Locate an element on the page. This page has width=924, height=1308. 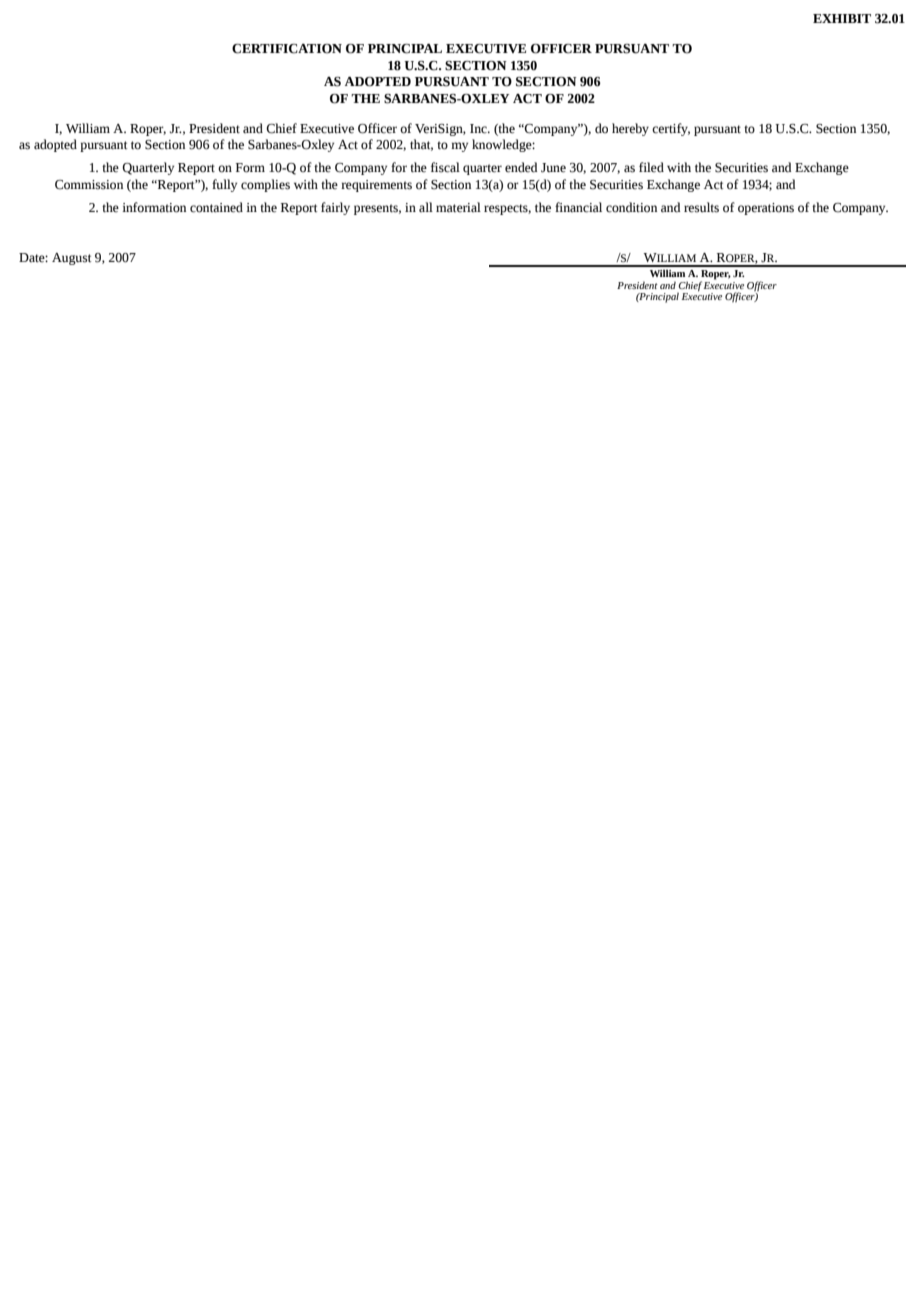
CERTIFICATION is located at coordinates (287, 49).
